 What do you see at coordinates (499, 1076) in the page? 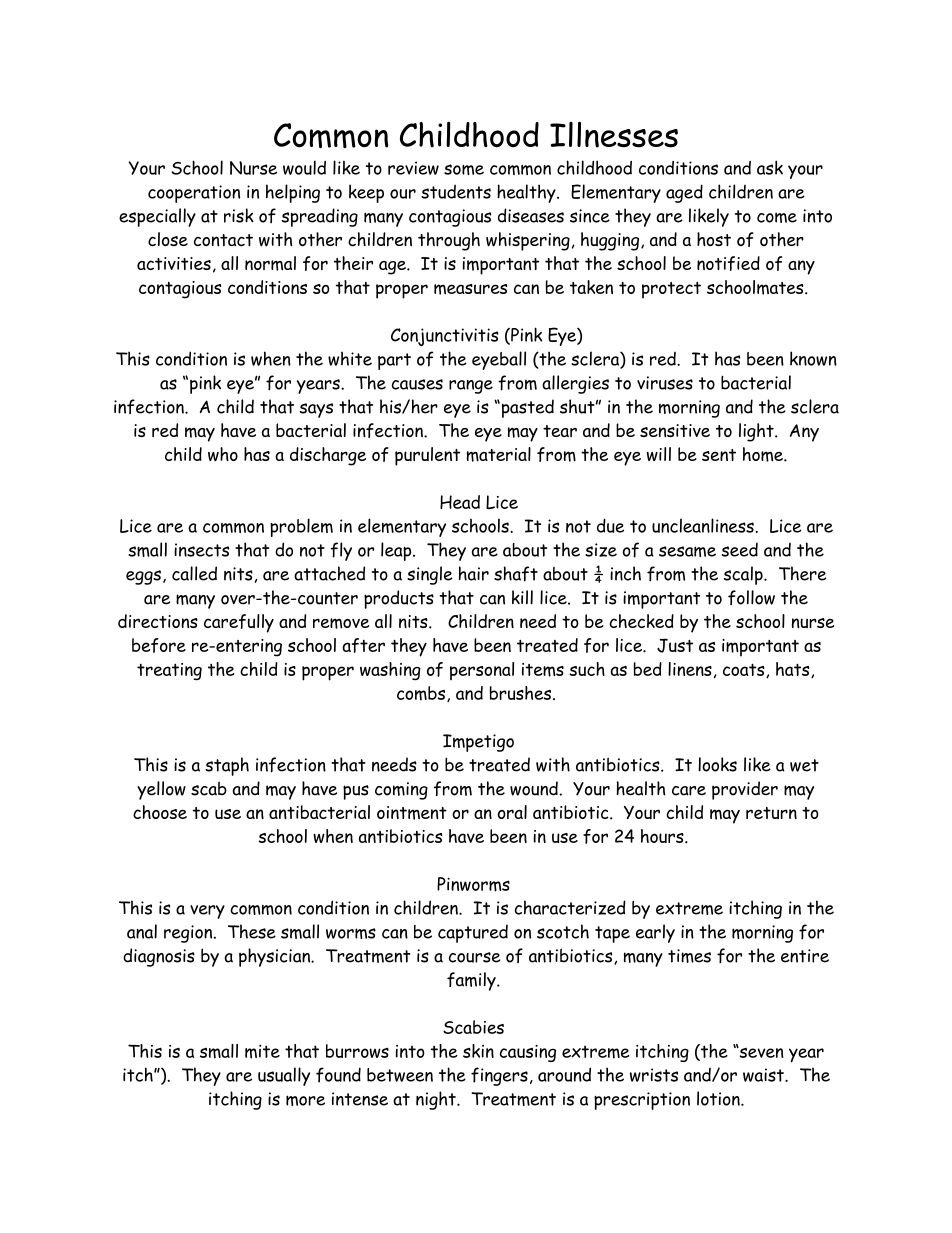
I see `fingers` at bounding box center [499, 1076].
